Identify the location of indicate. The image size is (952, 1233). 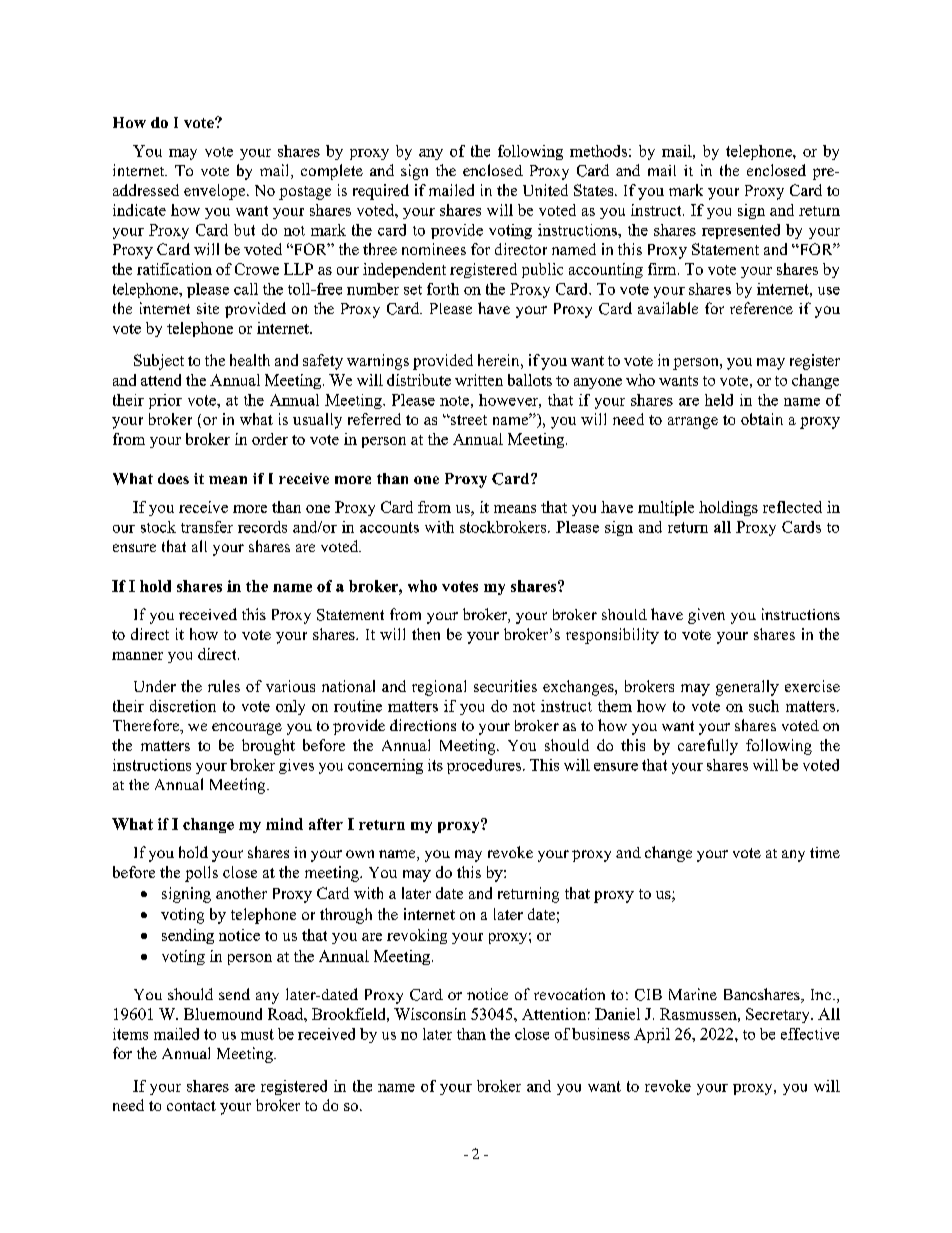
(139, 210).
